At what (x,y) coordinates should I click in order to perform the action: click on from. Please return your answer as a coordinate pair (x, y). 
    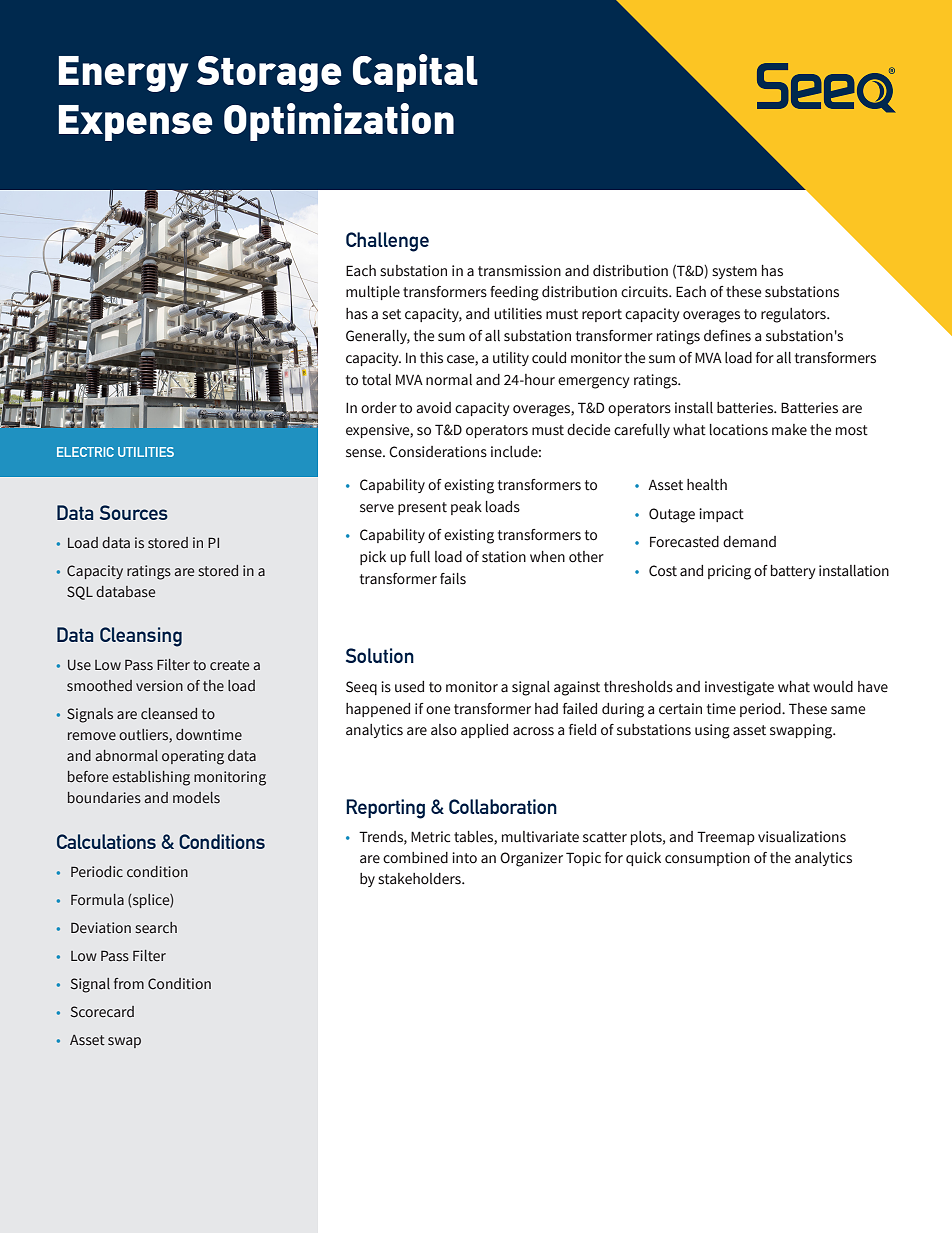
    Looking at the image, I should click on (129, 983).
